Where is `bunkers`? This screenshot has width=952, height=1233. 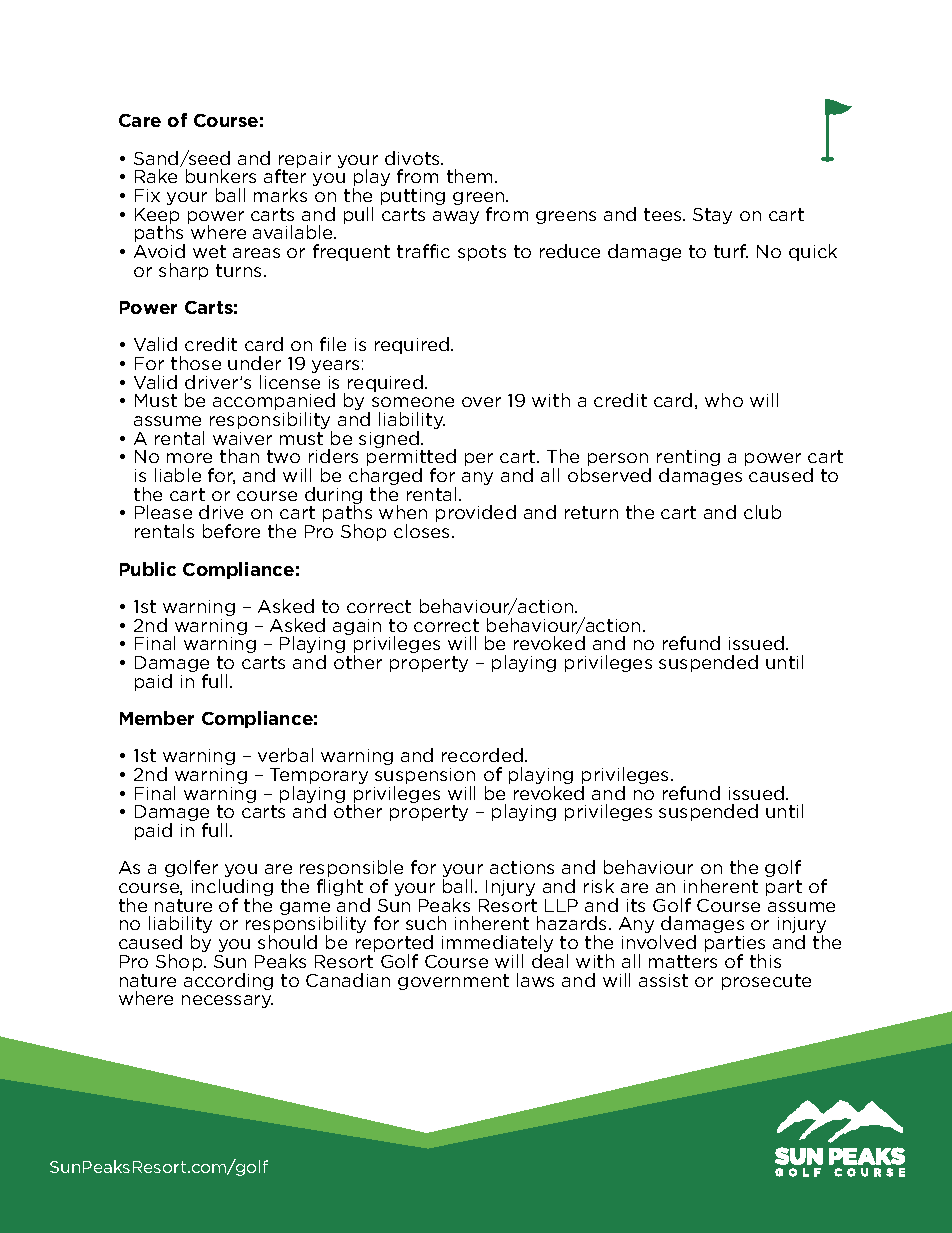
bunkers is located at coordinates (221, 176).
